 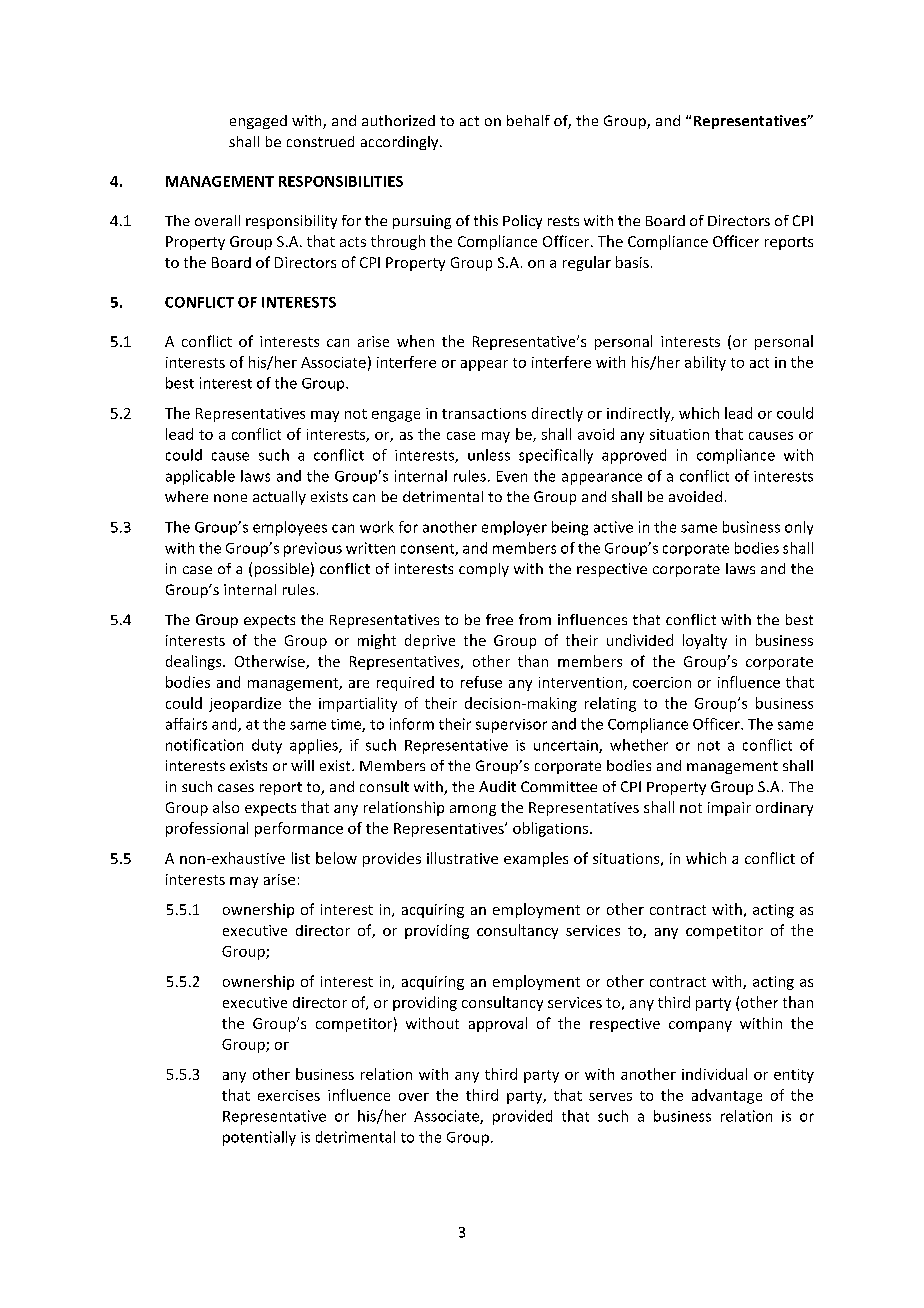 What do you see at coordinates (462, 858) in the screenshot?
I see `illustrative` at bounding box center [462, 858].
